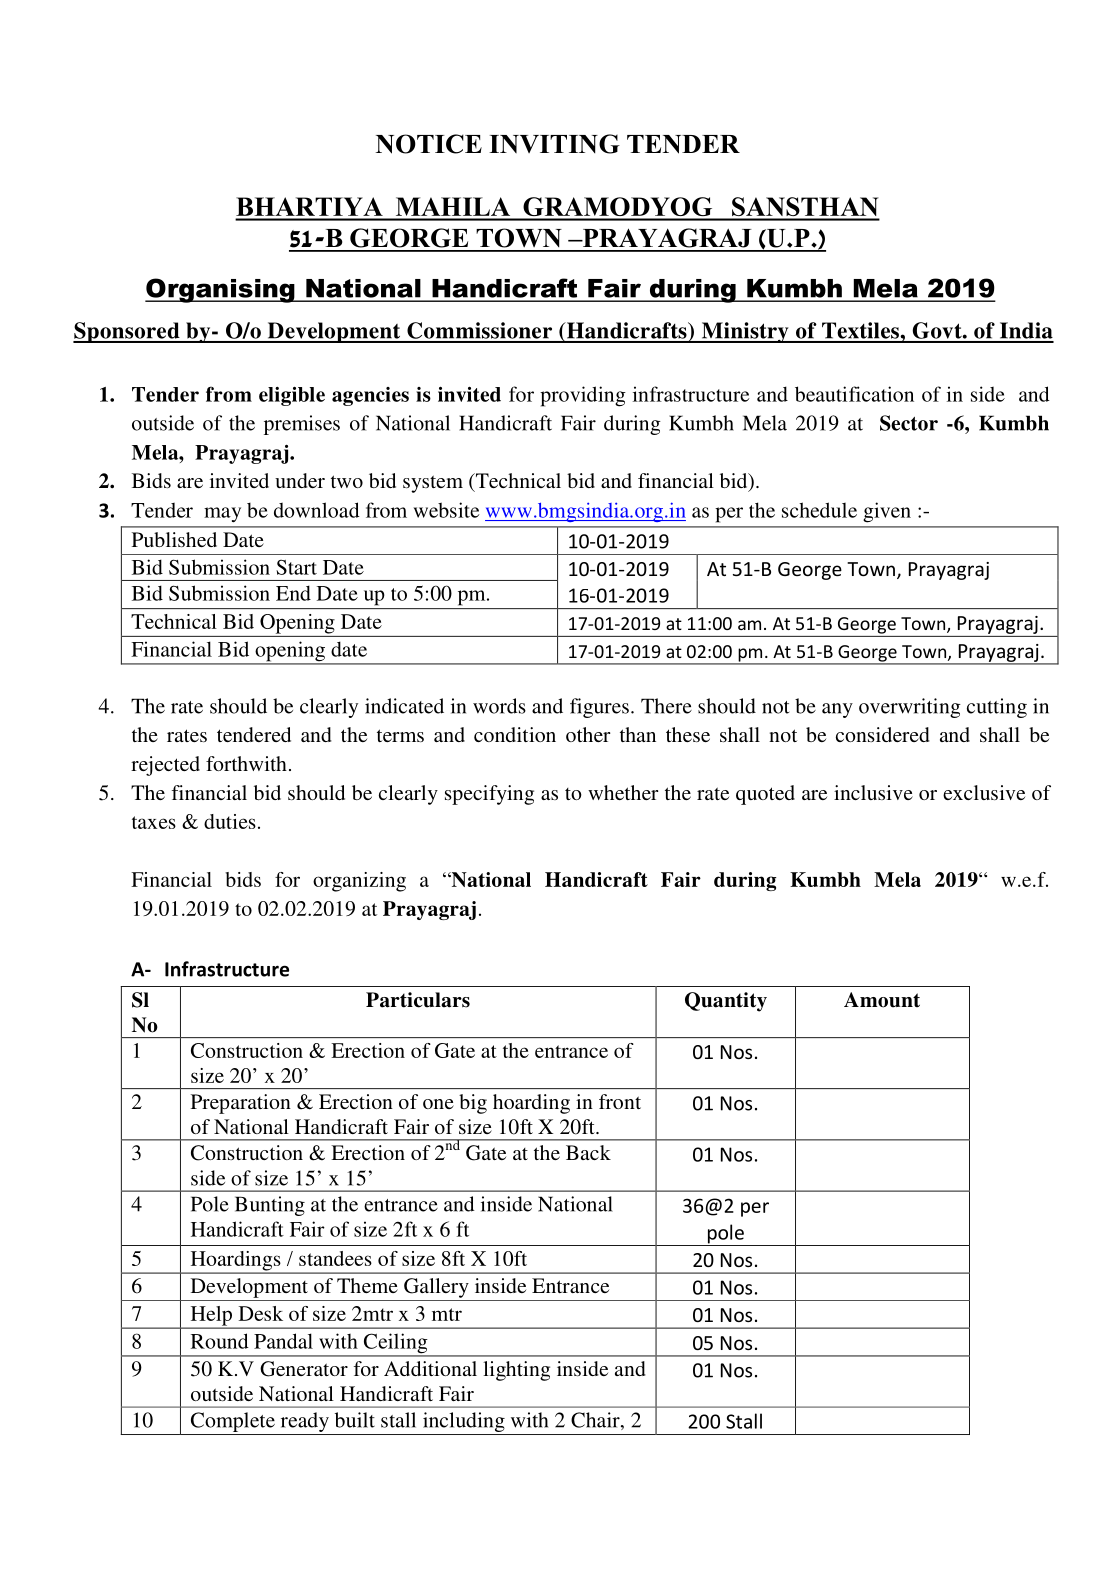  I want to click on Amount, so click(882, 1000).
